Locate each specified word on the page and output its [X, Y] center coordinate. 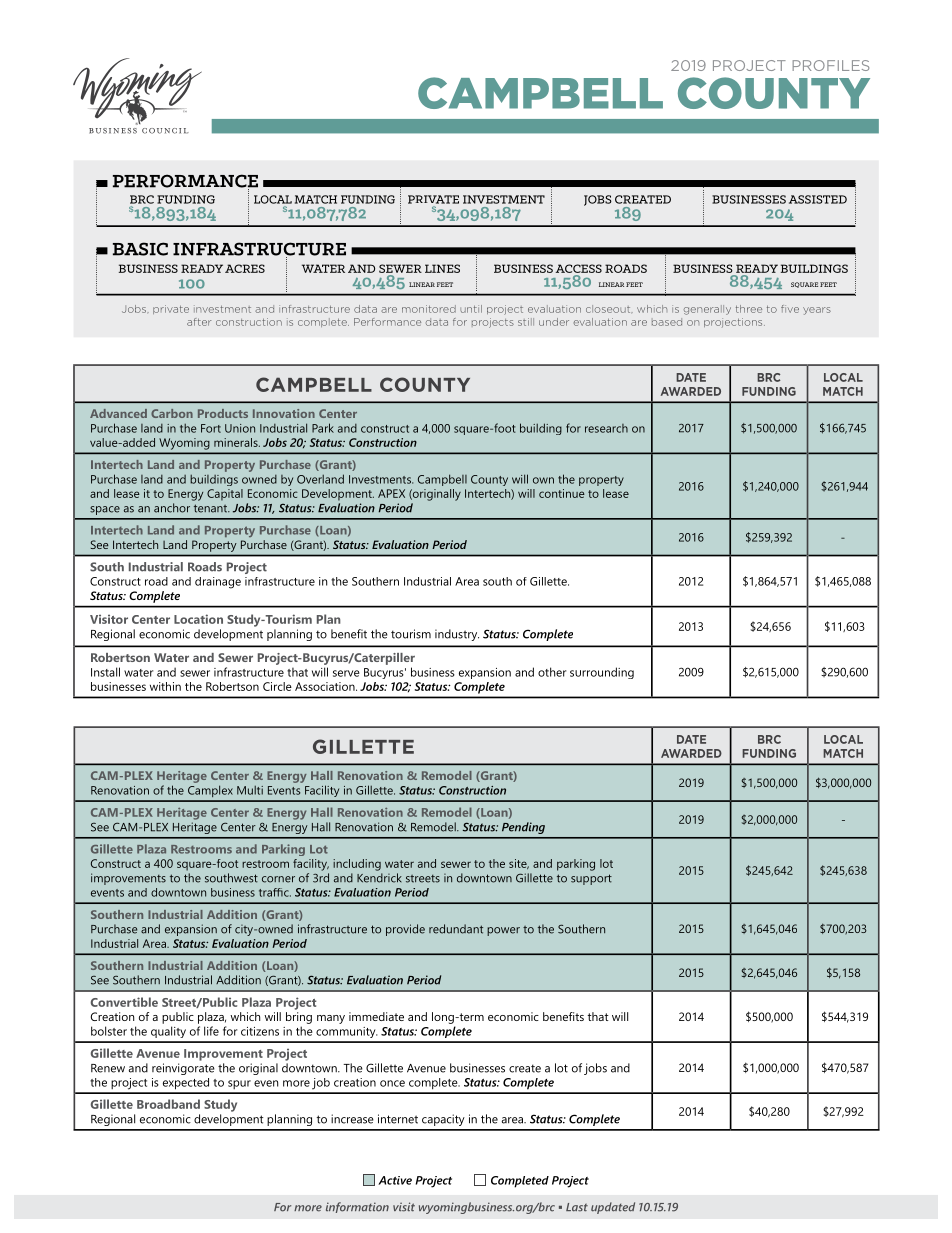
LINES [442, 268]
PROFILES [831, 65]
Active [395, 1180]
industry [457, 635]
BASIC [140, 249]
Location [198, 619]
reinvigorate [183, 1069]
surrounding [602, 673]
